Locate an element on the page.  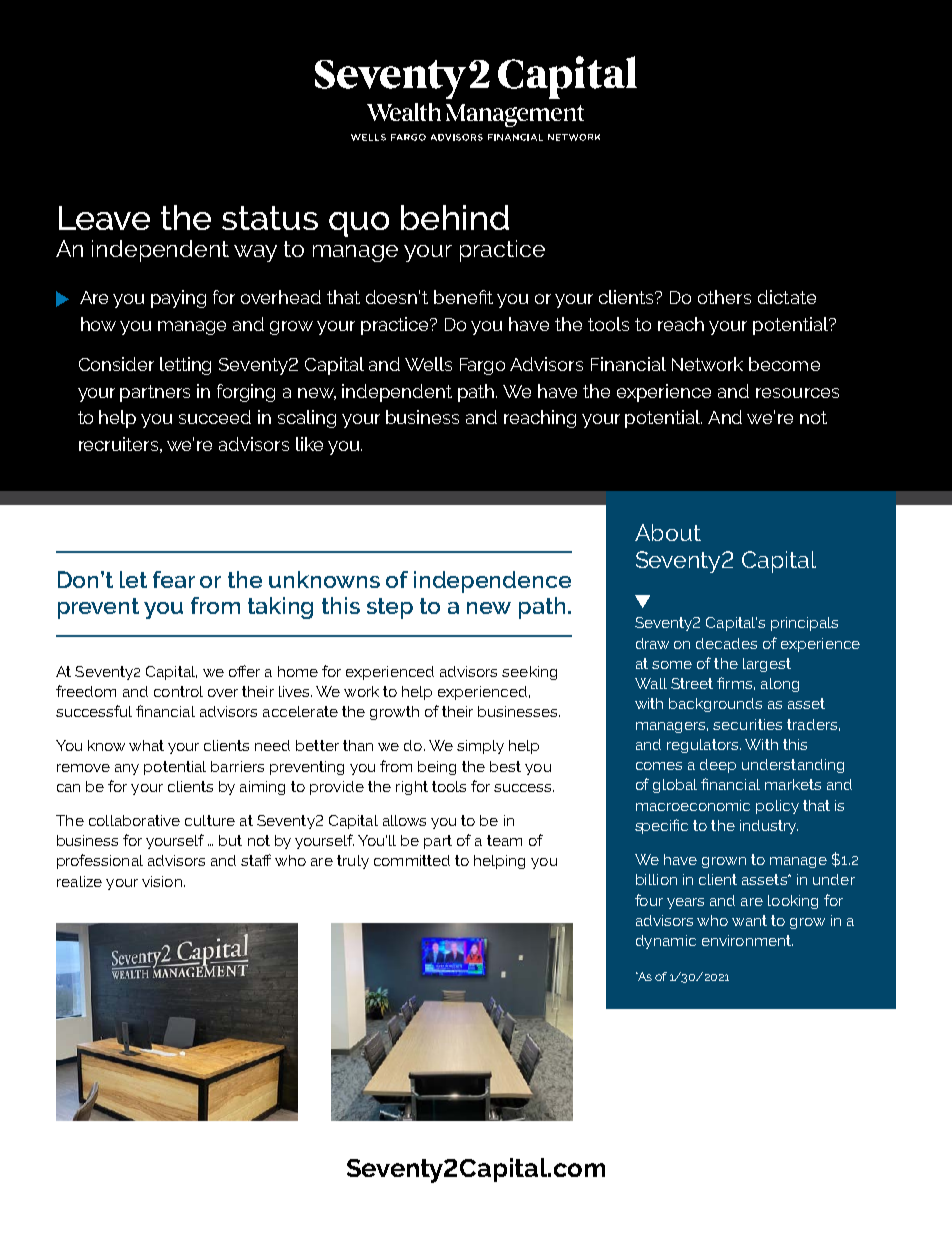
committed is located at coordinates (412, 860).
